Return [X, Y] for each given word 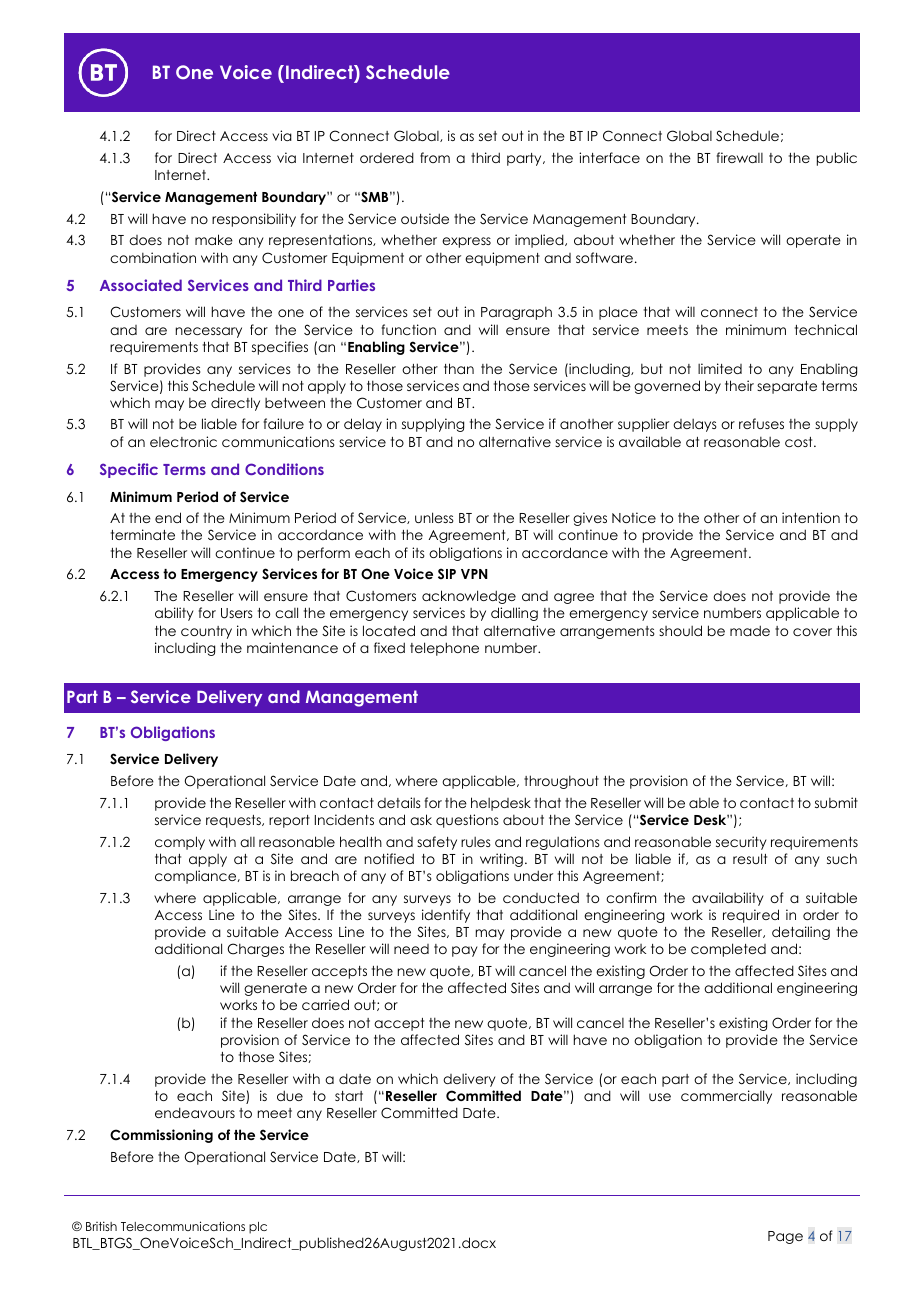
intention [811, 517]
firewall [740, 157]
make [214, 239]
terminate [143, 534]
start [349, 1096]
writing [501, 860]
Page [785, 1237]
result [750, 858]
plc [258, 1228]
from [435, 157]
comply [180, 843]
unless [434, 517]
